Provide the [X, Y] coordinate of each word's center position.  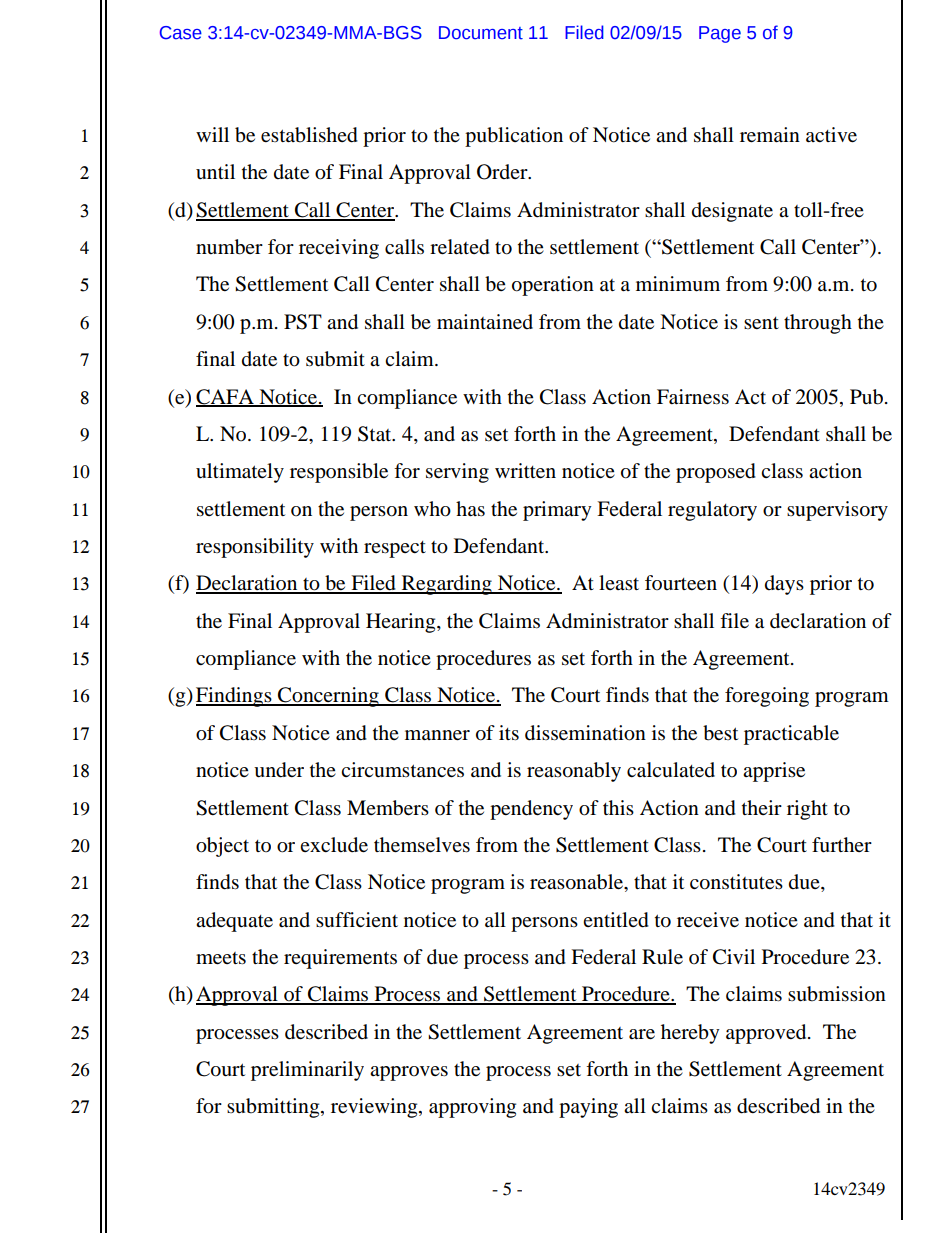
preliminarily [307, 1071]
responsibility [255, 548]
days [784, 585]
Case [181, 33]
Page [720, 34]
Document [481, 33]
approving [472, 1108]
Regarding [447, 585]
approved [767, 1034]
